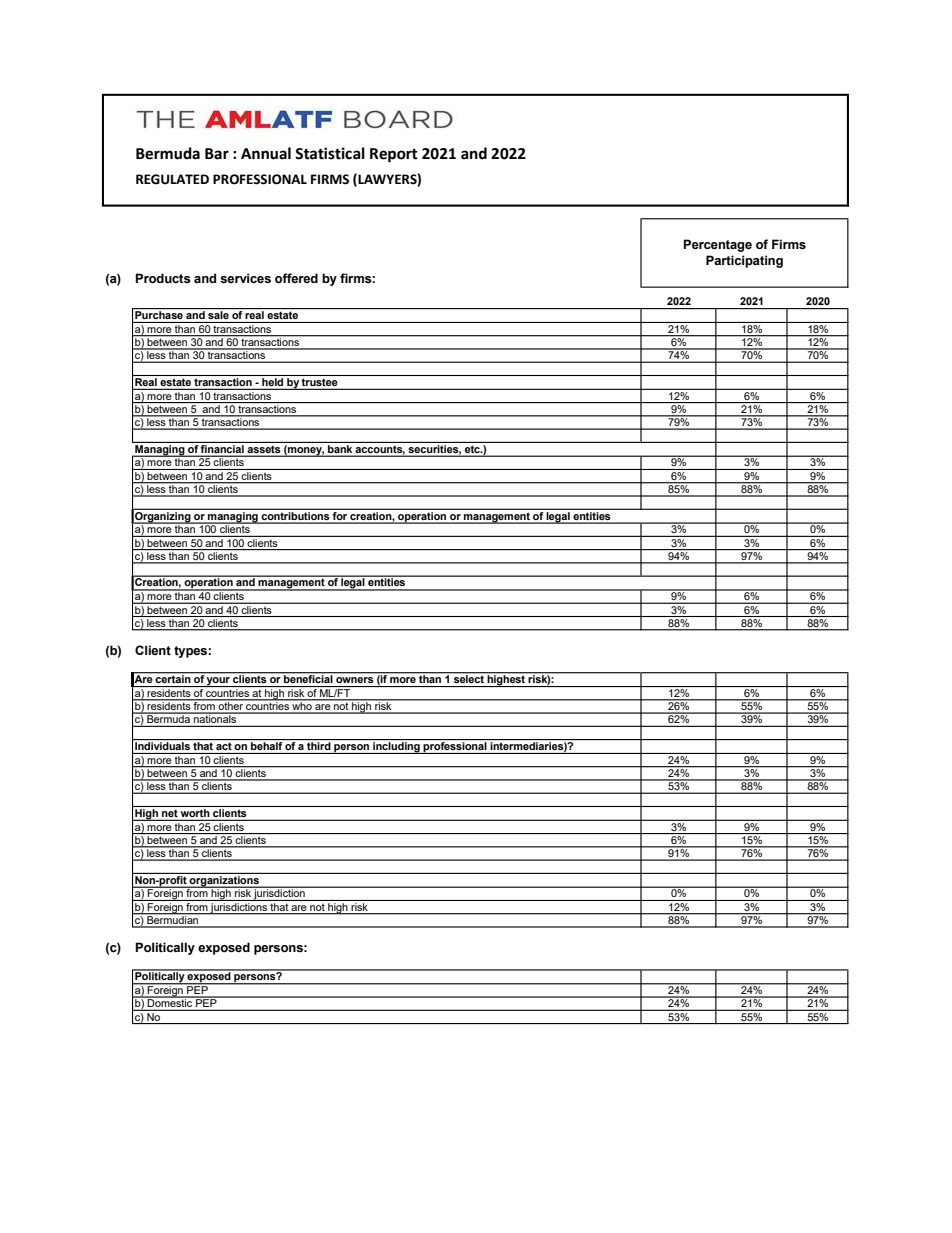 This screenshot has width=952, height=1233. I want to click on Percentage, so click(718, 245).
